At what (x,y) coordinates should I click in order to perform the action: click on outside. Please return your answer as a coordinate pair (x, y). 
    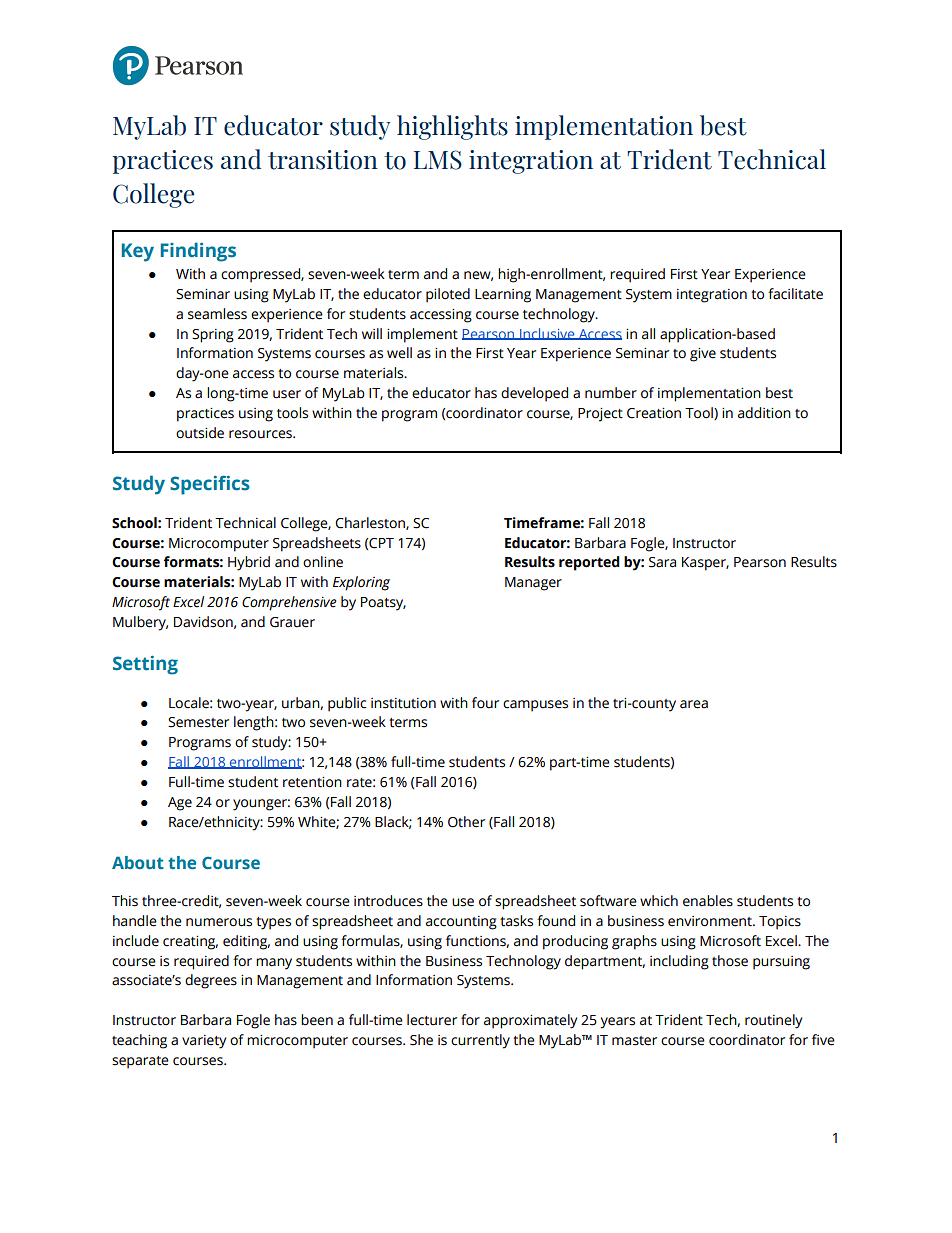
    Looking at the image, I should click on (200, 433).
